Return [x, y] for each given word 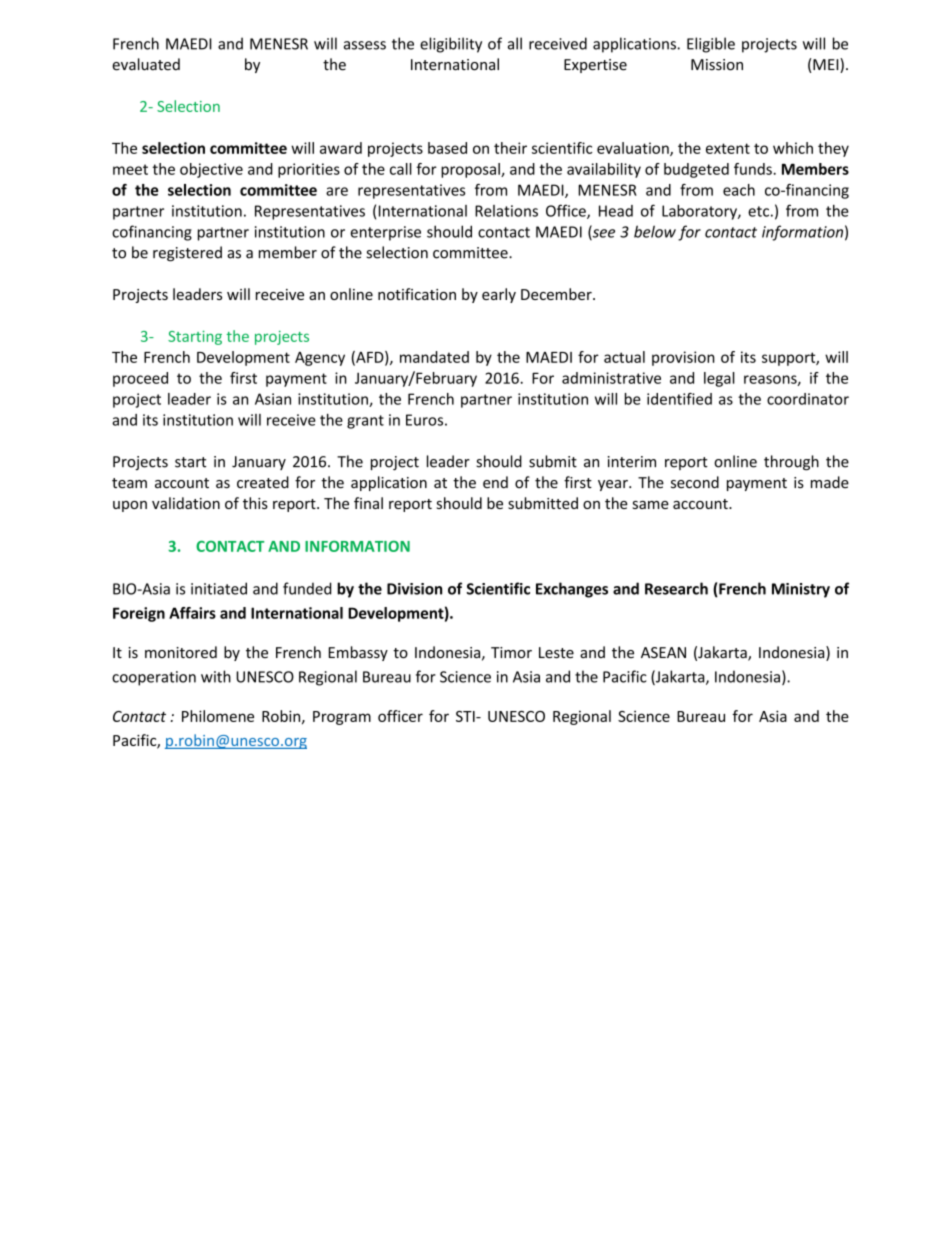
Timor [511, 653]
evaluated [146, 64]
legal [719, 379]
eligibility [451, 45]
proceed [140, 379]
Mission [717, 65]
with [216, 676]
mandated [434, 357]
